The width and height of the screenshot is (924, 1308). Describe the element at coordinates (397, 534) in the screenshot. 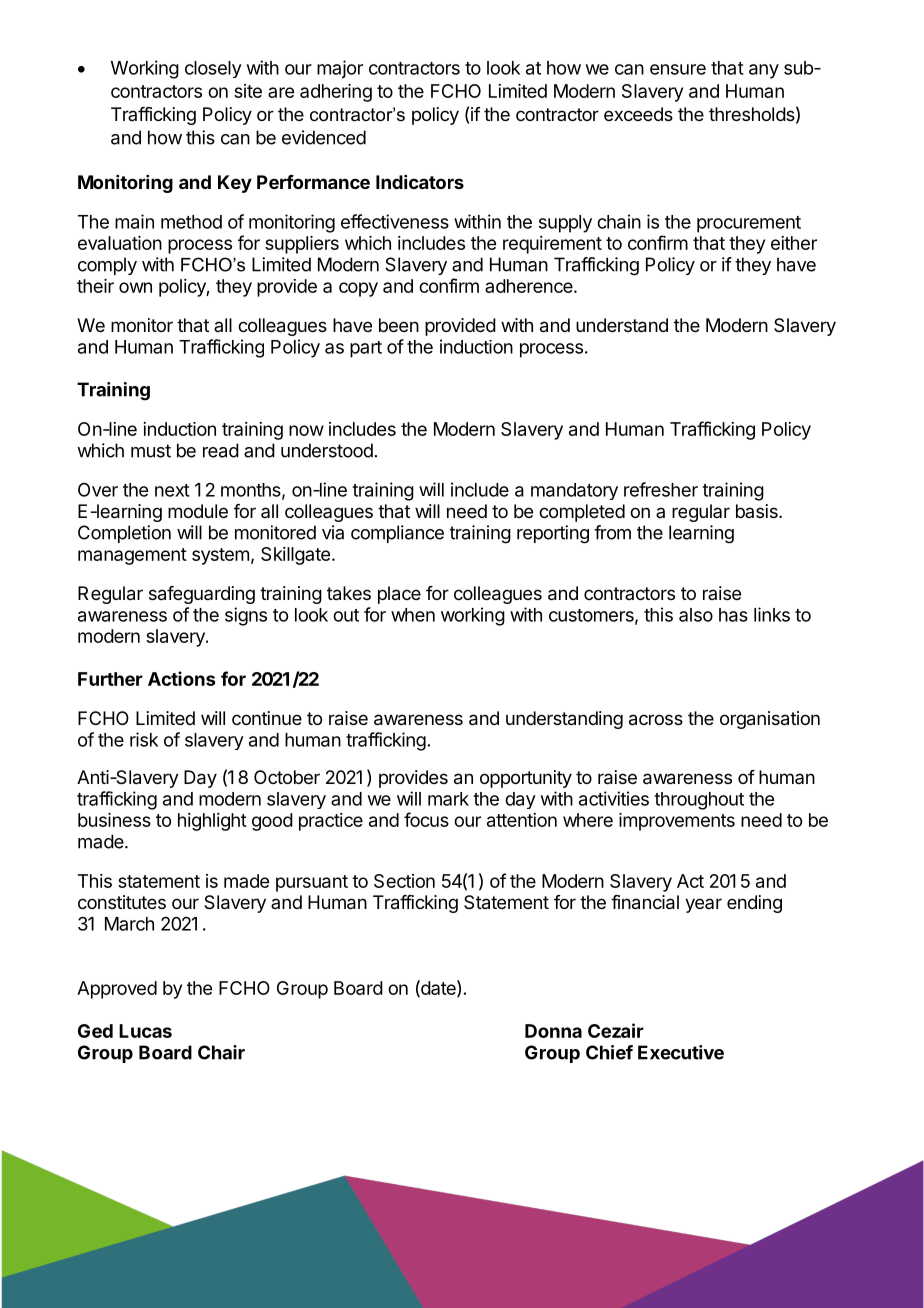

I see `compliance` at that location.
